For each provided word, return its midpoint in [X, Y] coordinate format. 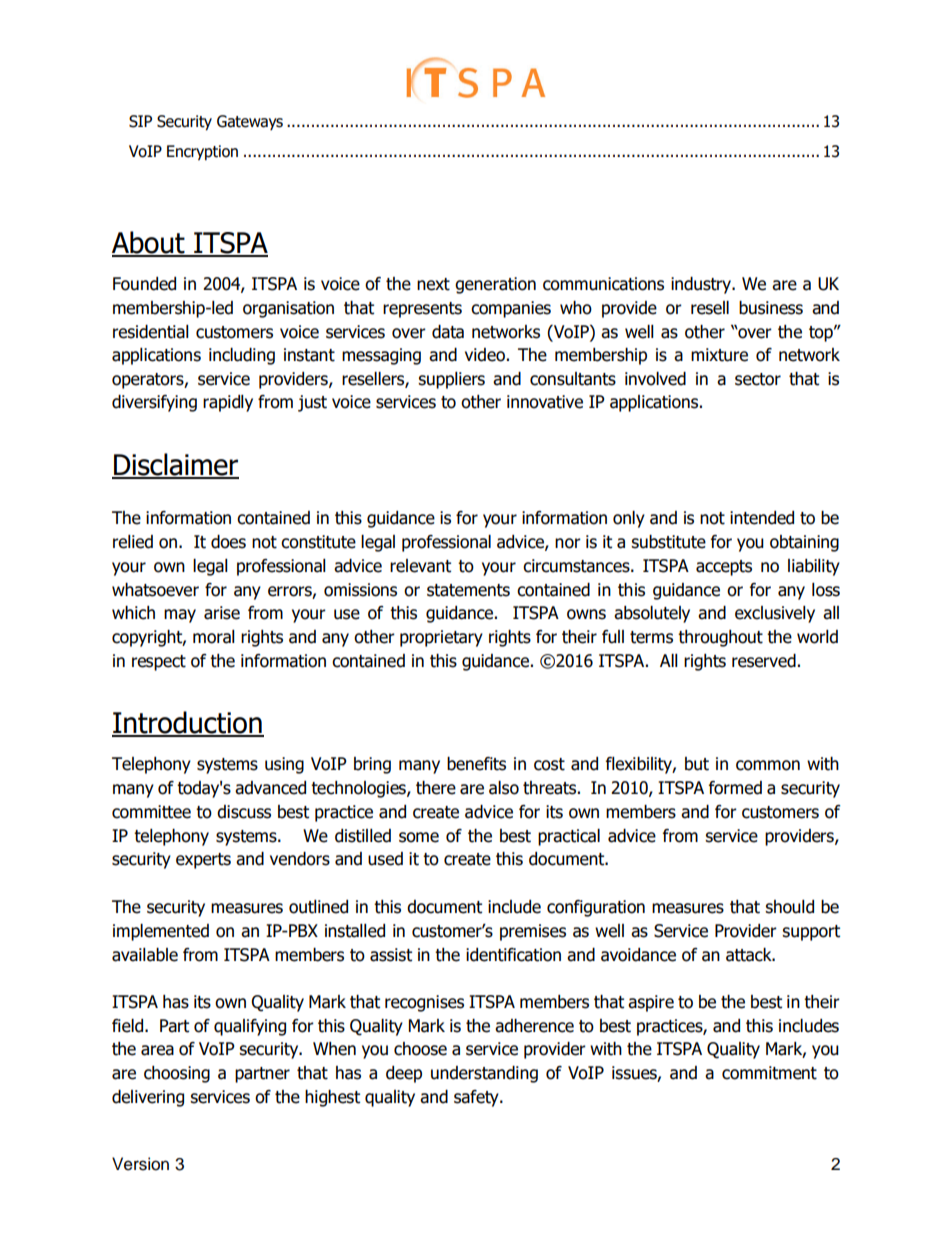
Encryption [202, 153]
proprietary [441, 638]
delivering [148, 1098]
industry [702, 285]
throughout [720, 638]
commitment [769, 1073]
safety [477, 1098]
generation [495, 285]
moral [214, 637]
